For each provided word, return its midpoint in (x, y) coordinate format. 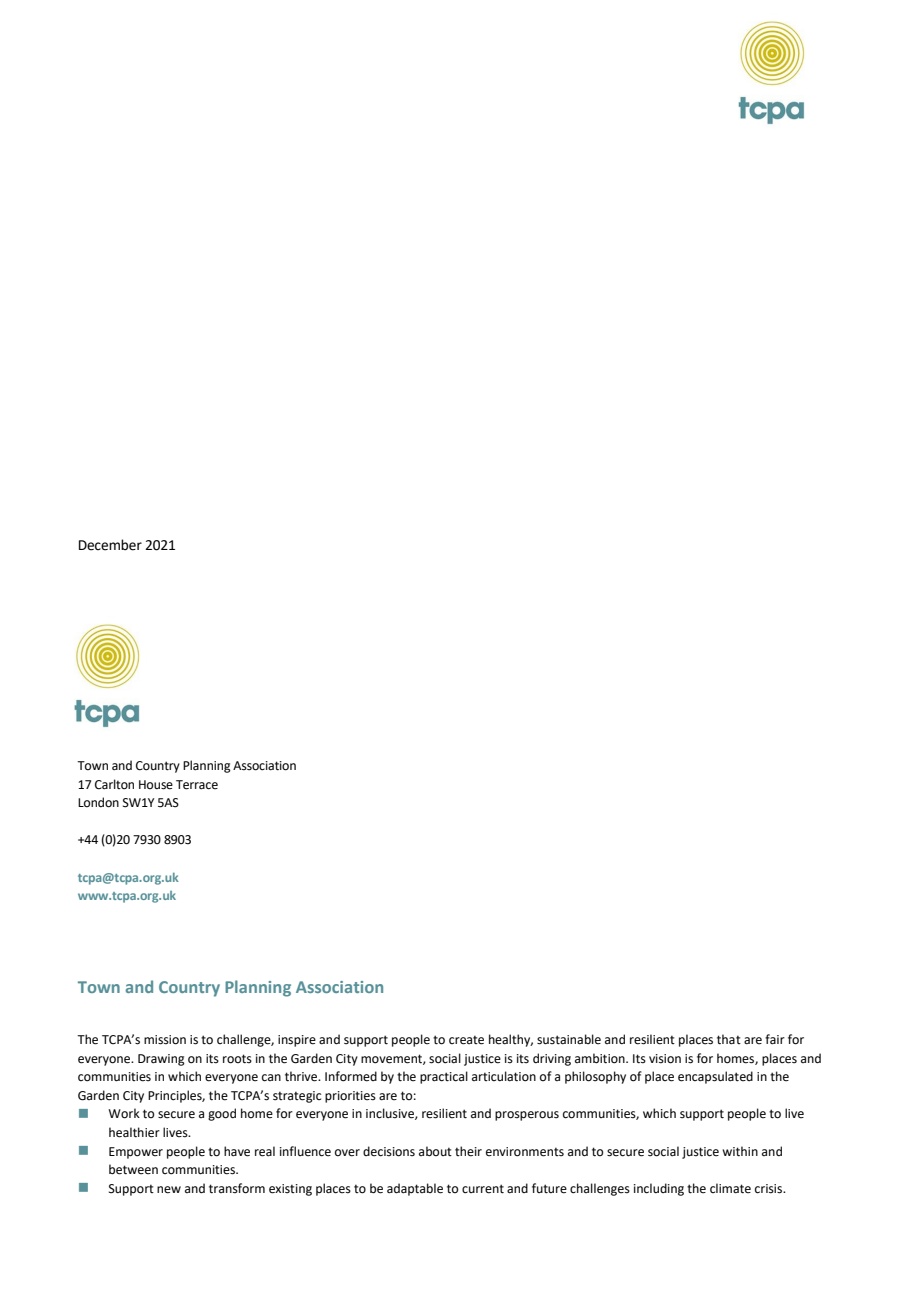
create (466, 1040)
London (98, 802)
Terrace (197, 785)
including (659, 1189)
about (435, 1151)
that (729, 1039)
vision (665, 1059)
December (110, 545)
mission (165, 1040)
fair (775, 1039)
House (156, 785)
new (169, 1190)
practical (444, 1077)
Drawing (161, 1060)
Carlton (114, 784)
